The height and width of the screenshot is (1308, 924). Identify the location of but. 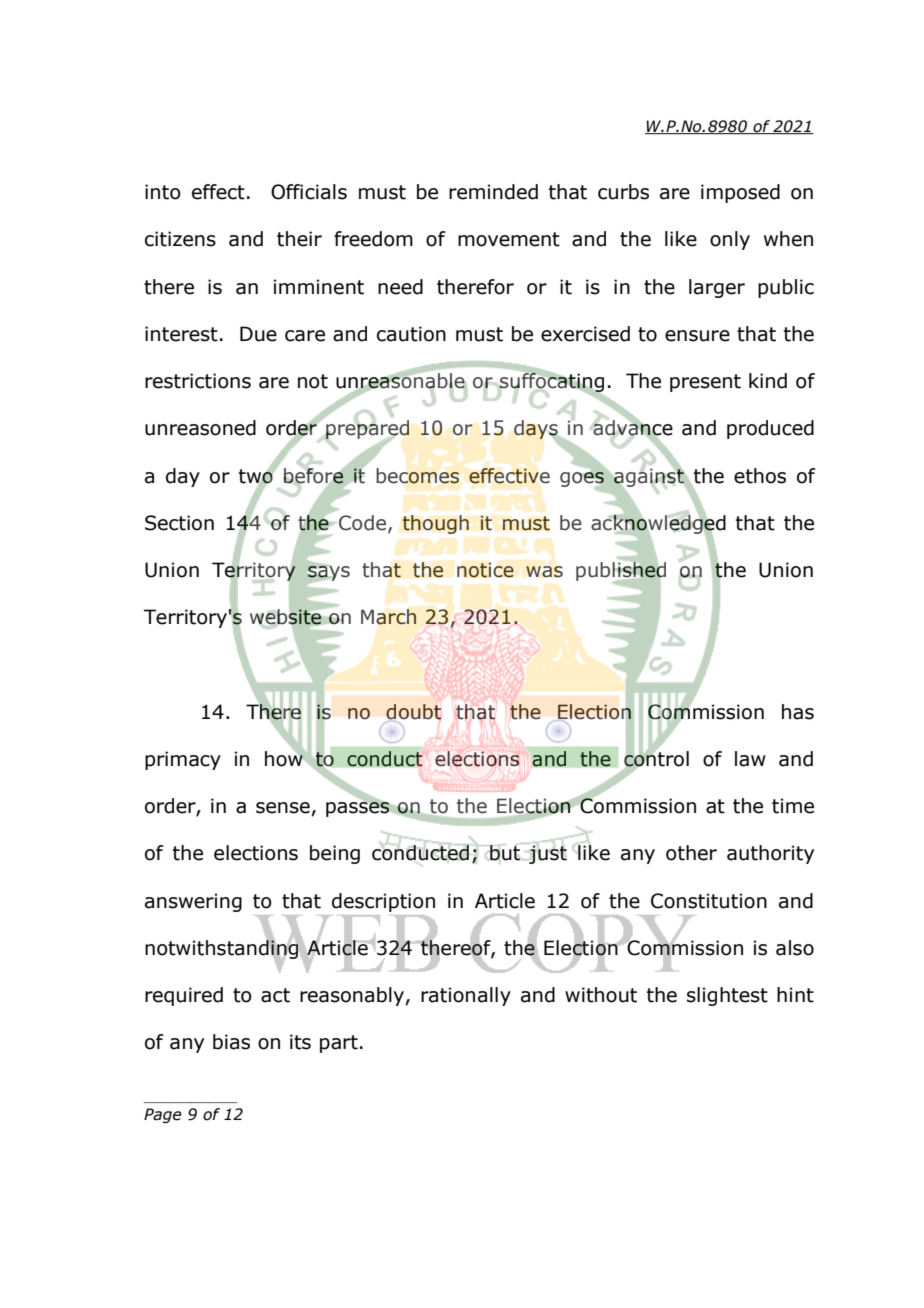
(504, 853).
